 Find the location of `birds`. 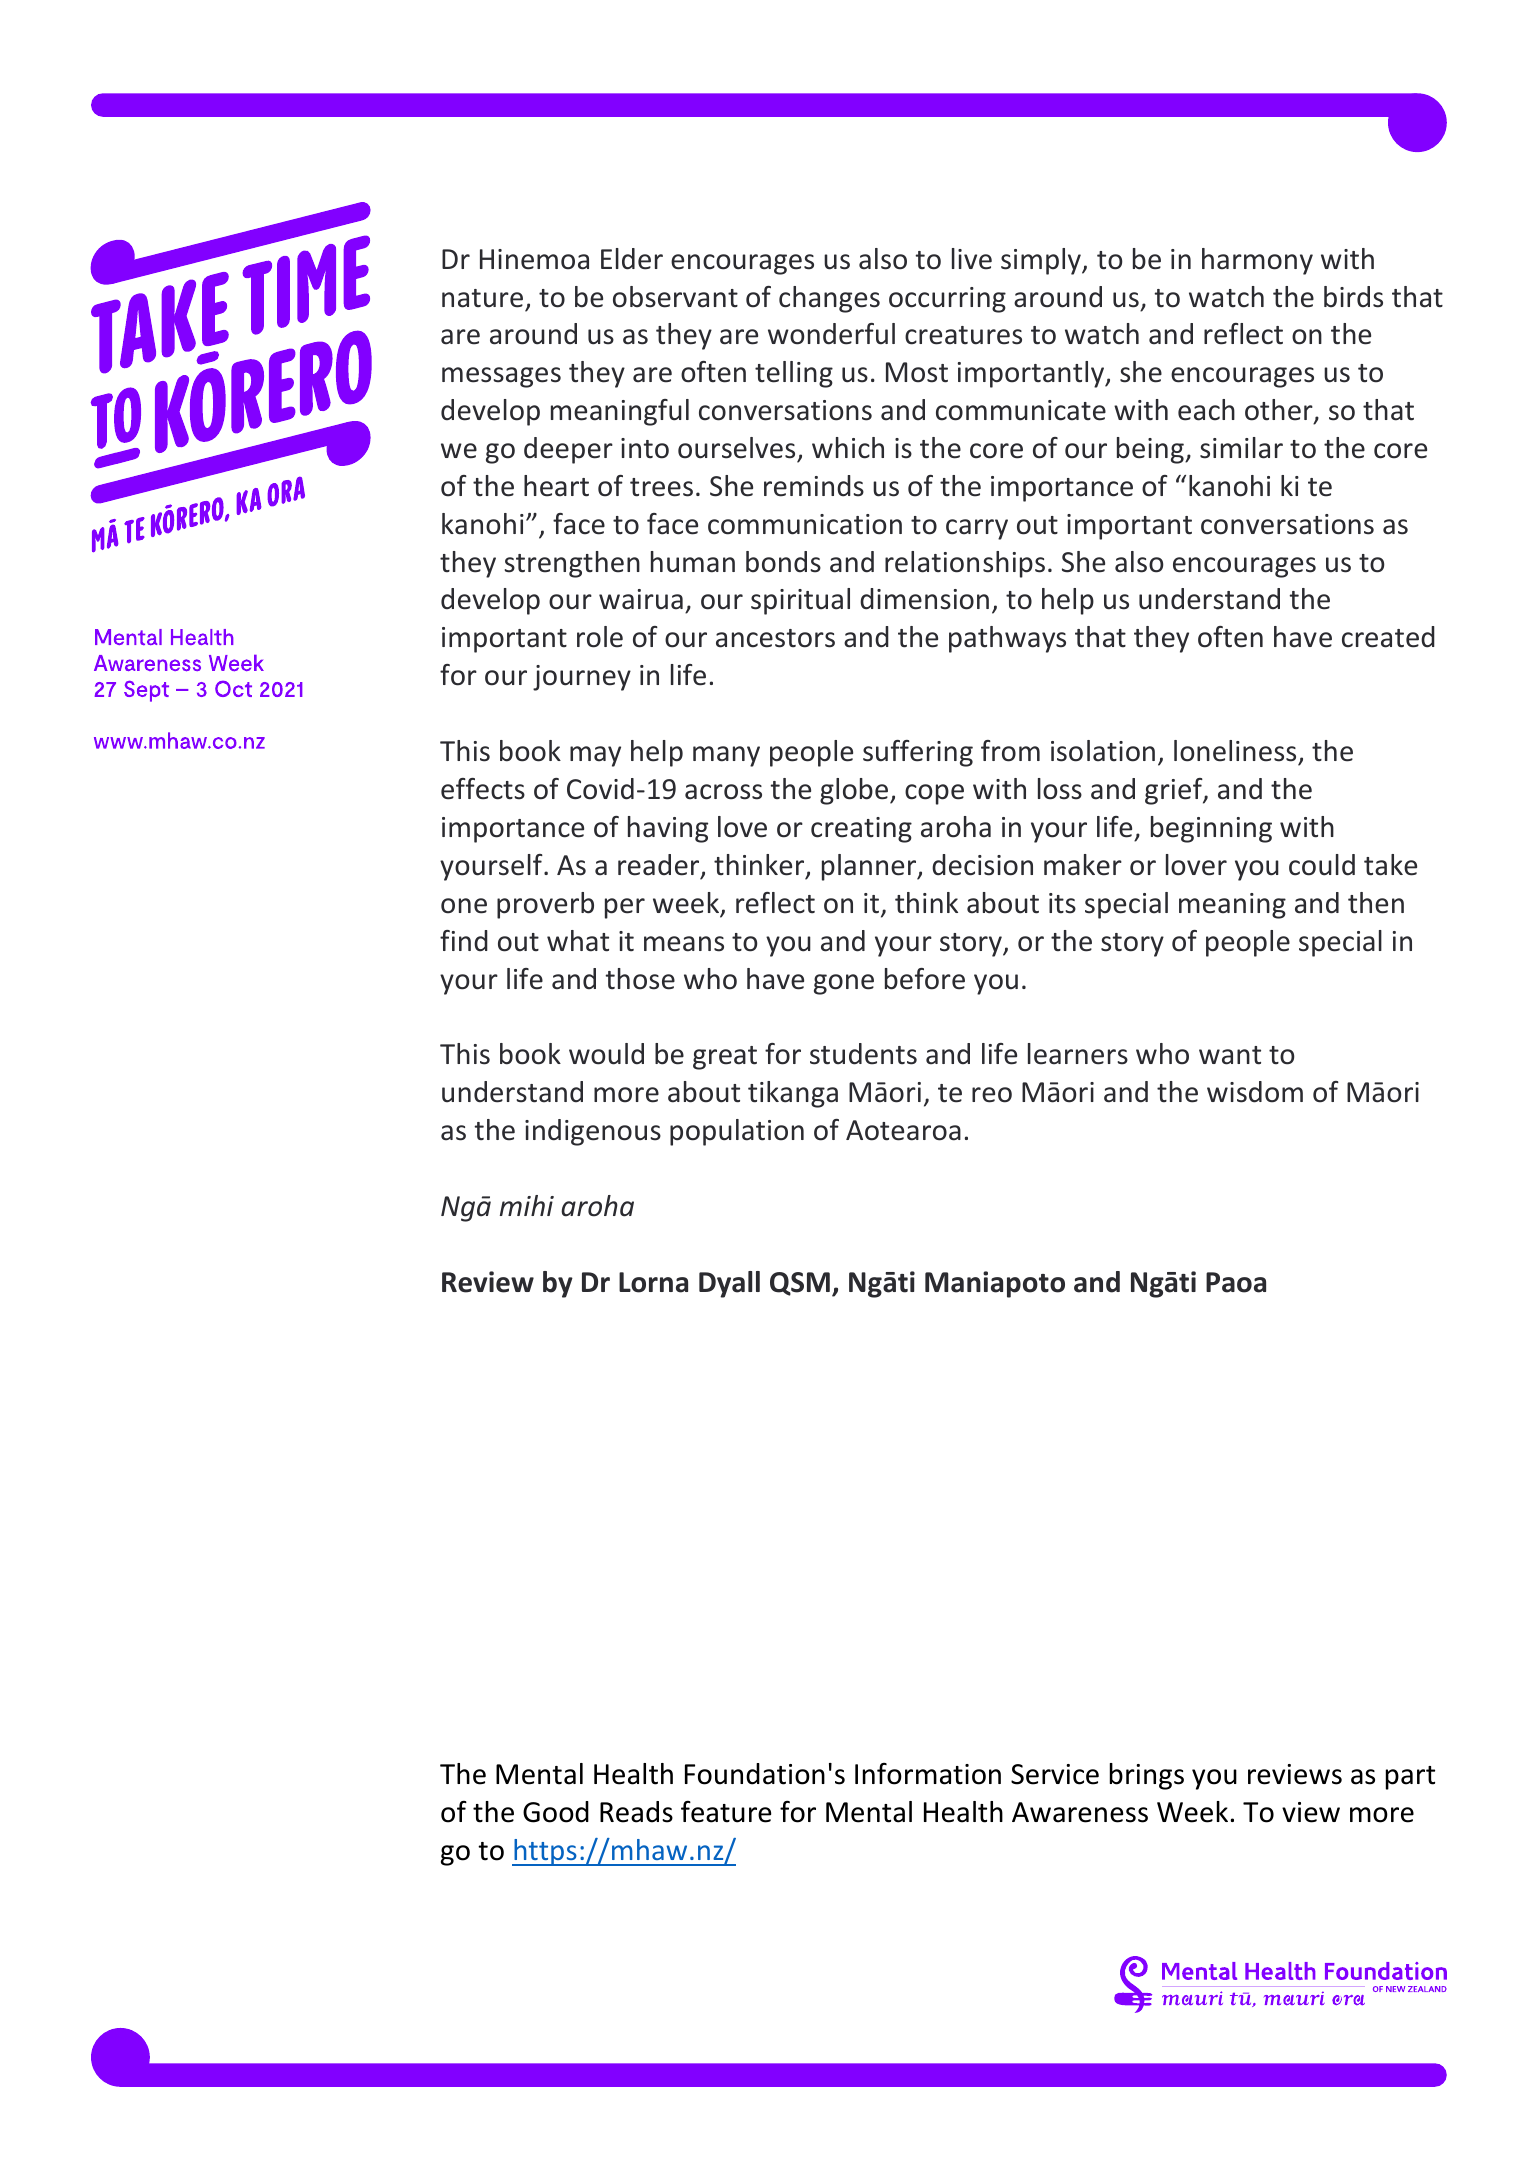

birds is located at coordinates (1353, 297).
